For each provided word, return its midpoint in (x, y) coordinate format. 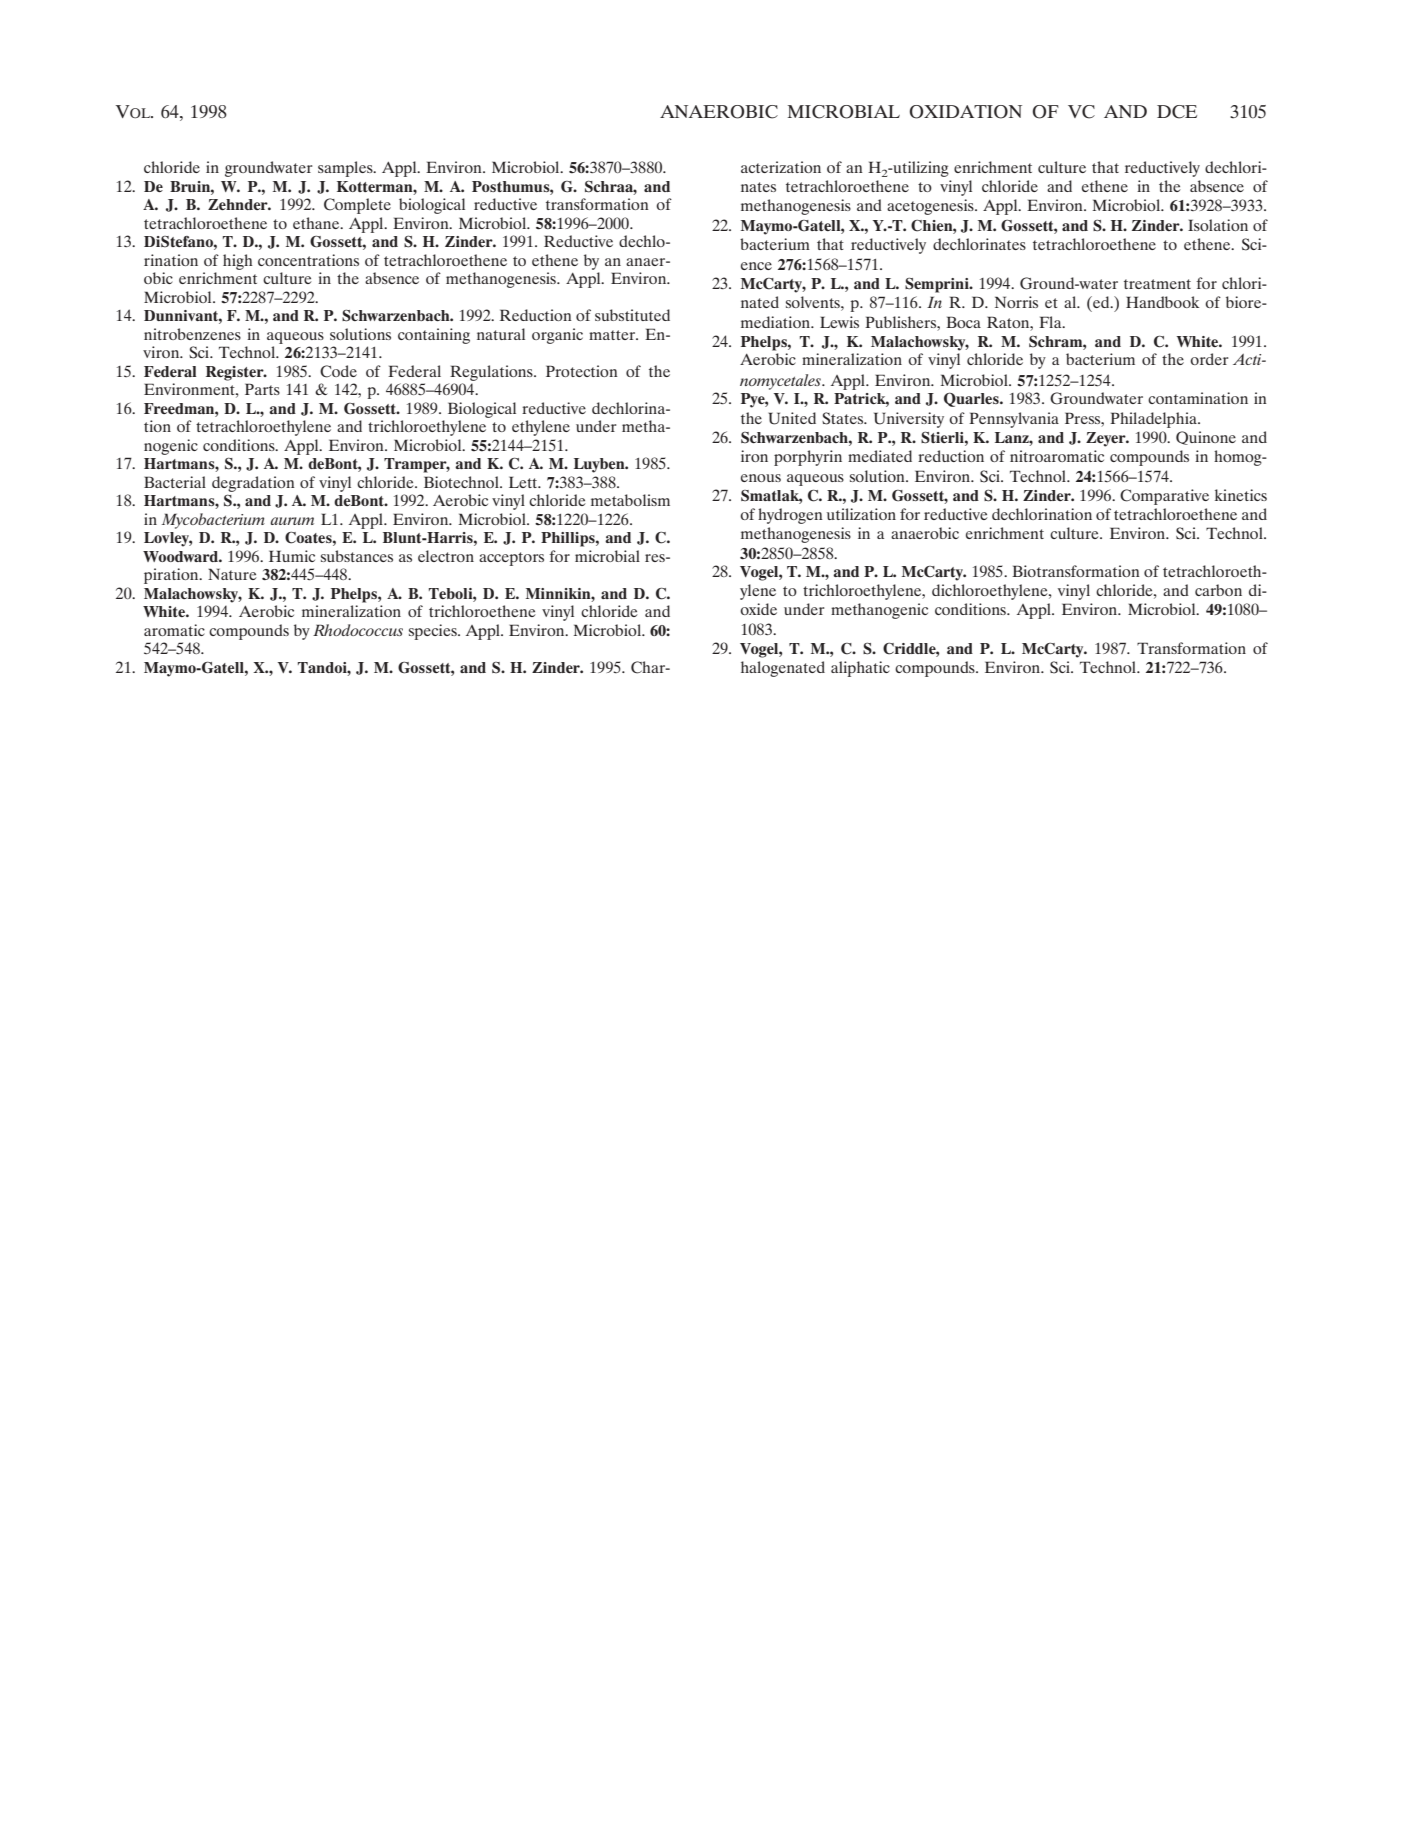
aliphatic (860, 669)
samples (346, 169)
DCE (1177, 112)
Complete (357, 206)
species (434, 632)
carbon (1218, 590)
